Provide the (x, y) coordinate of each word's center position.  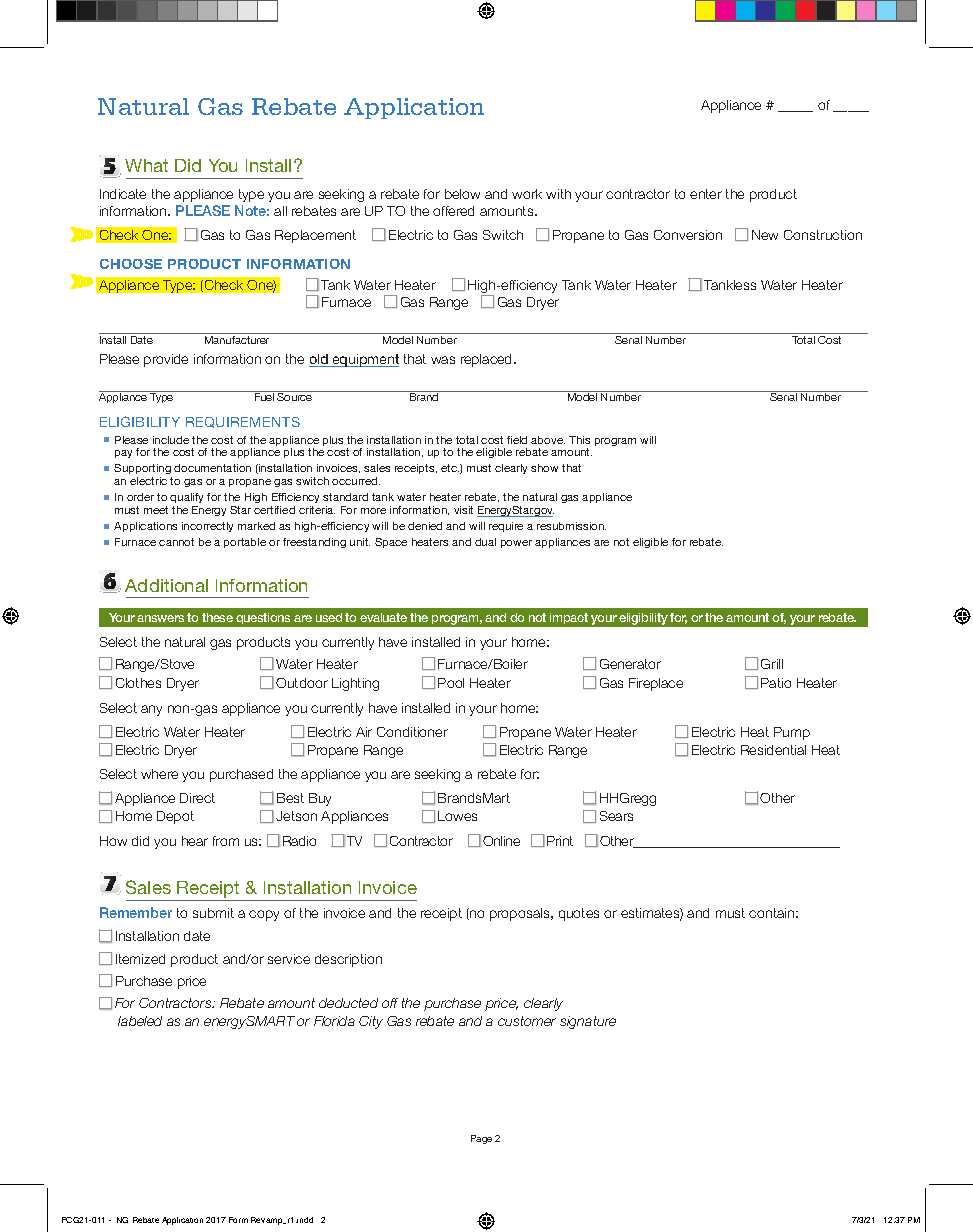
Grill (772, 664)
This (579, 440)
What (146, 165)
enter (706, 194)
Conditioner (412, 732)
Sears (616, 816)
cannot (176, 542)
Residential (773, 750)
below (462, 194)
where (159, 774)
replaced (488, 360)
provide (166, 360)
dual (485, 542)
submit (213, 913)
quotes (579, 914)
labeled (140, 1021)
